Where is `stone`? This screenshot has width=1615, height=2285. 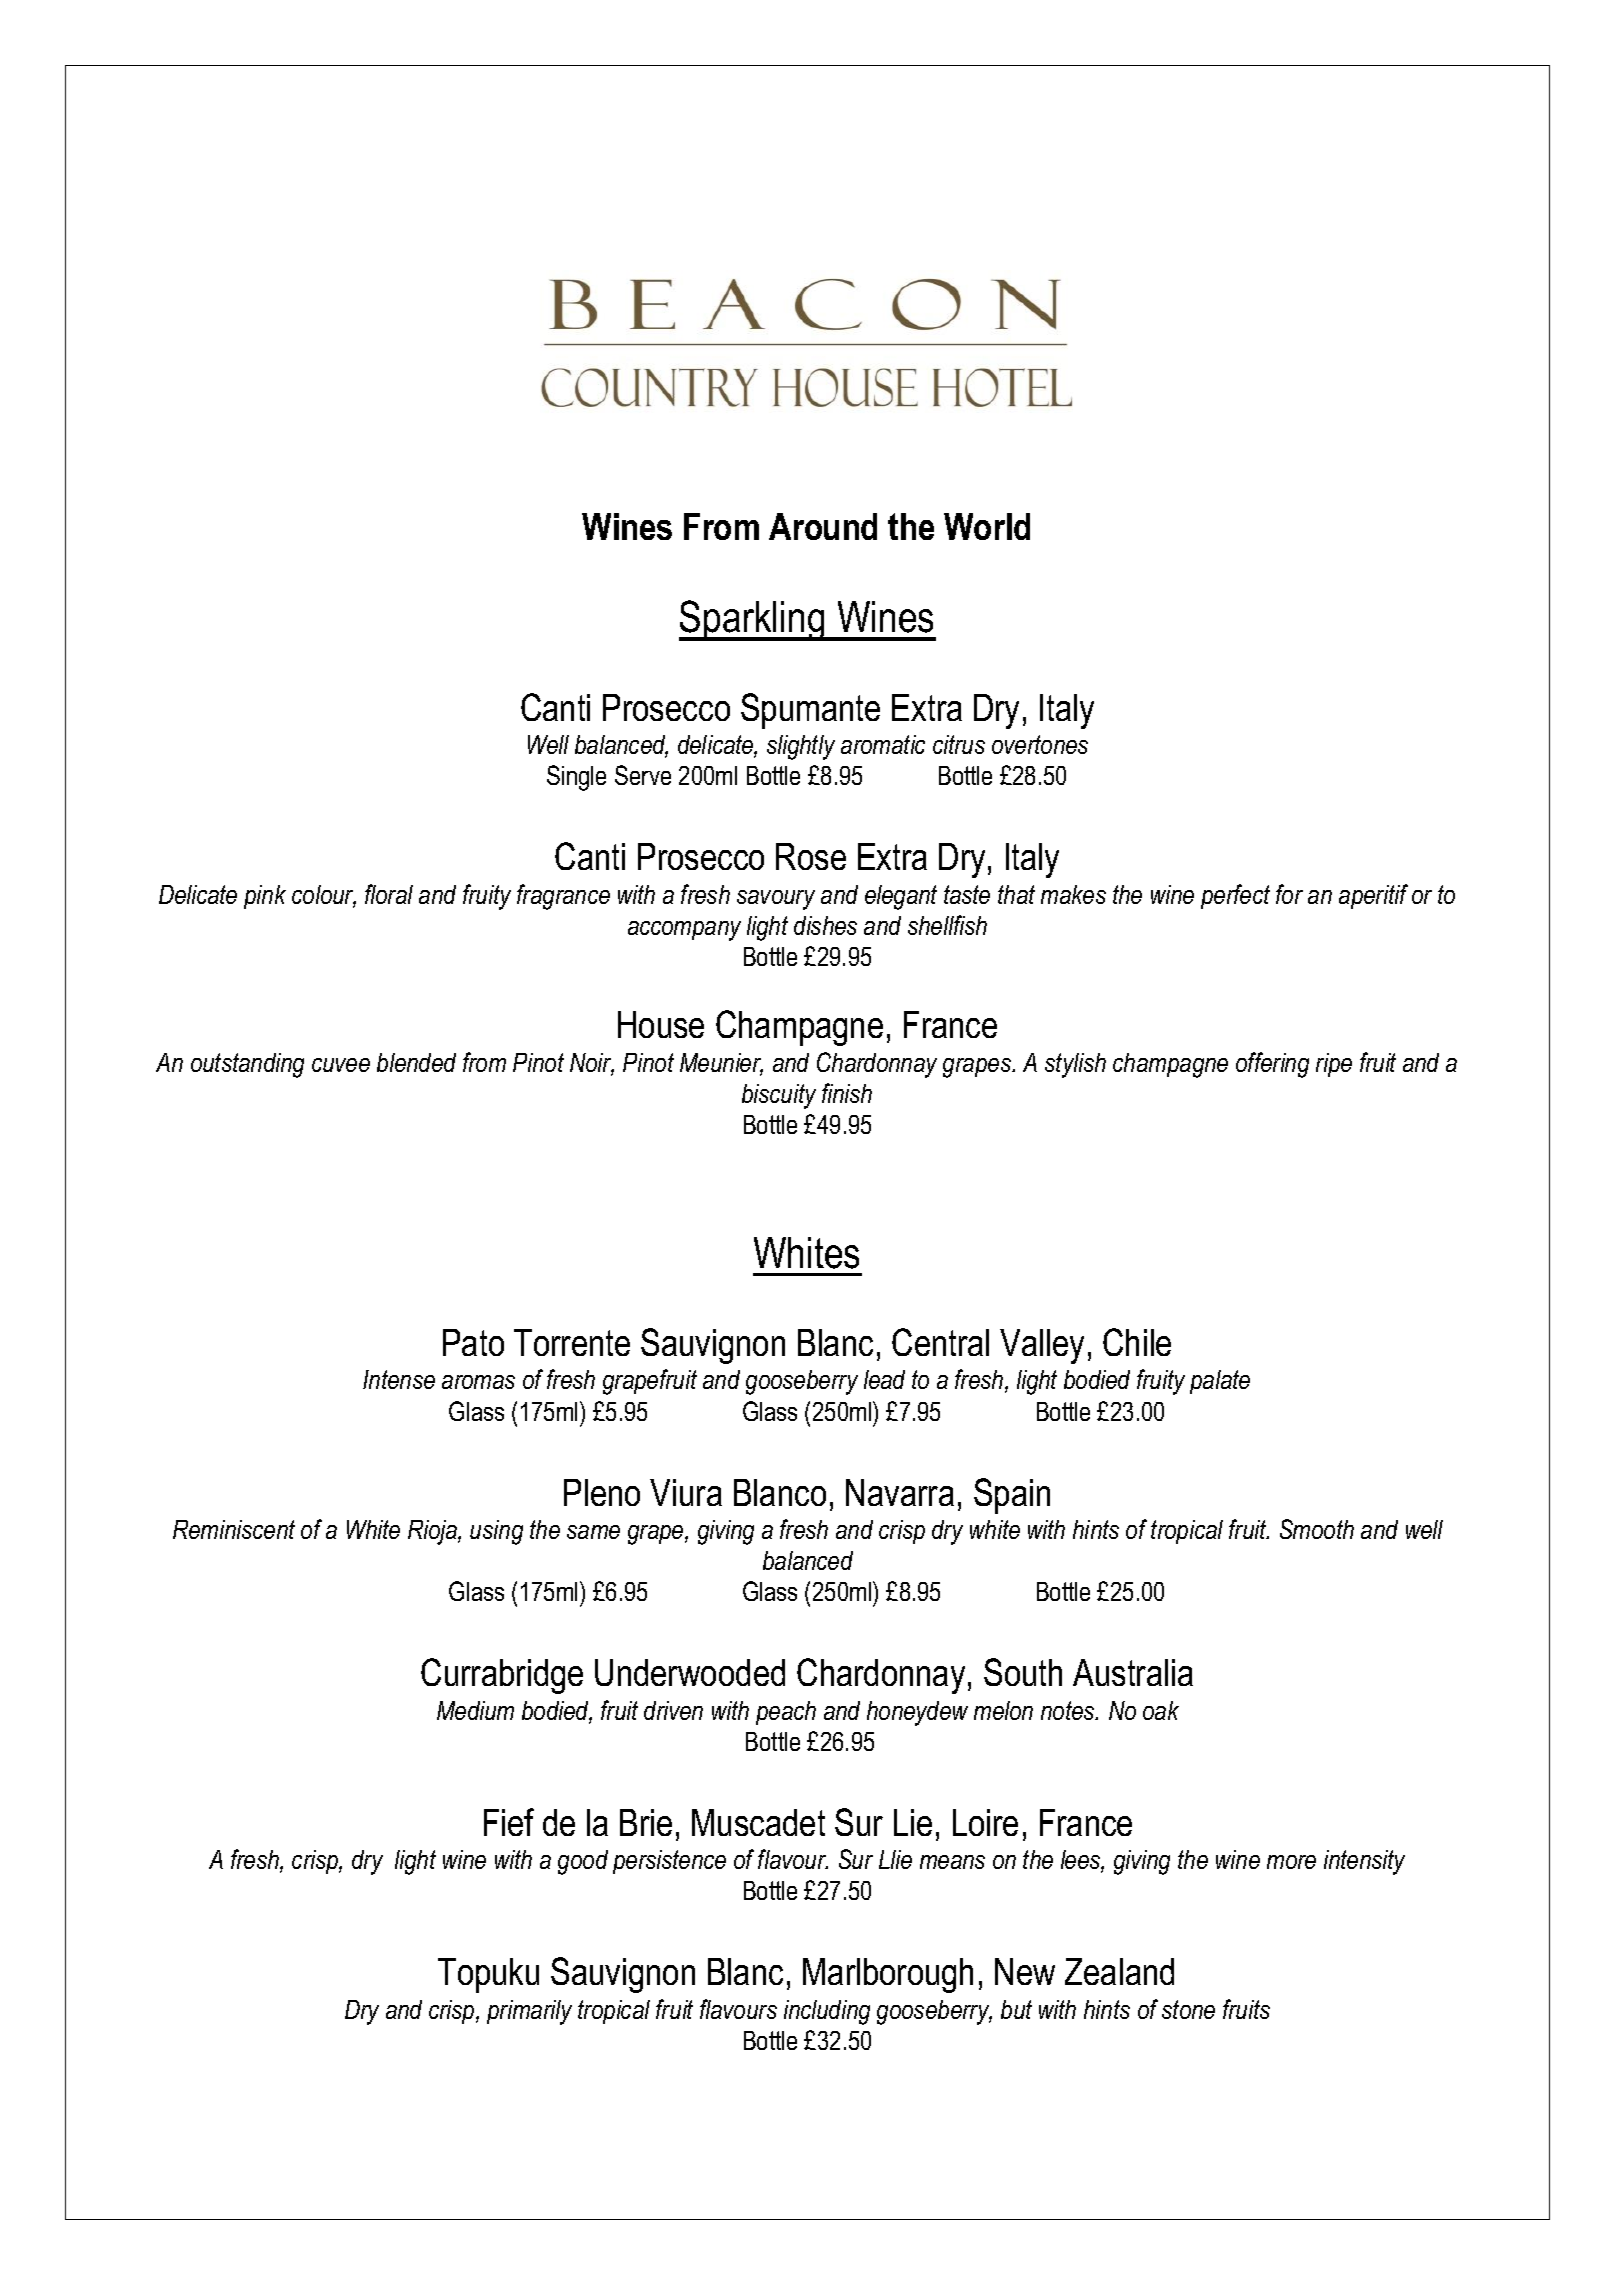 stone is located at coordinates (1188, 2009).
